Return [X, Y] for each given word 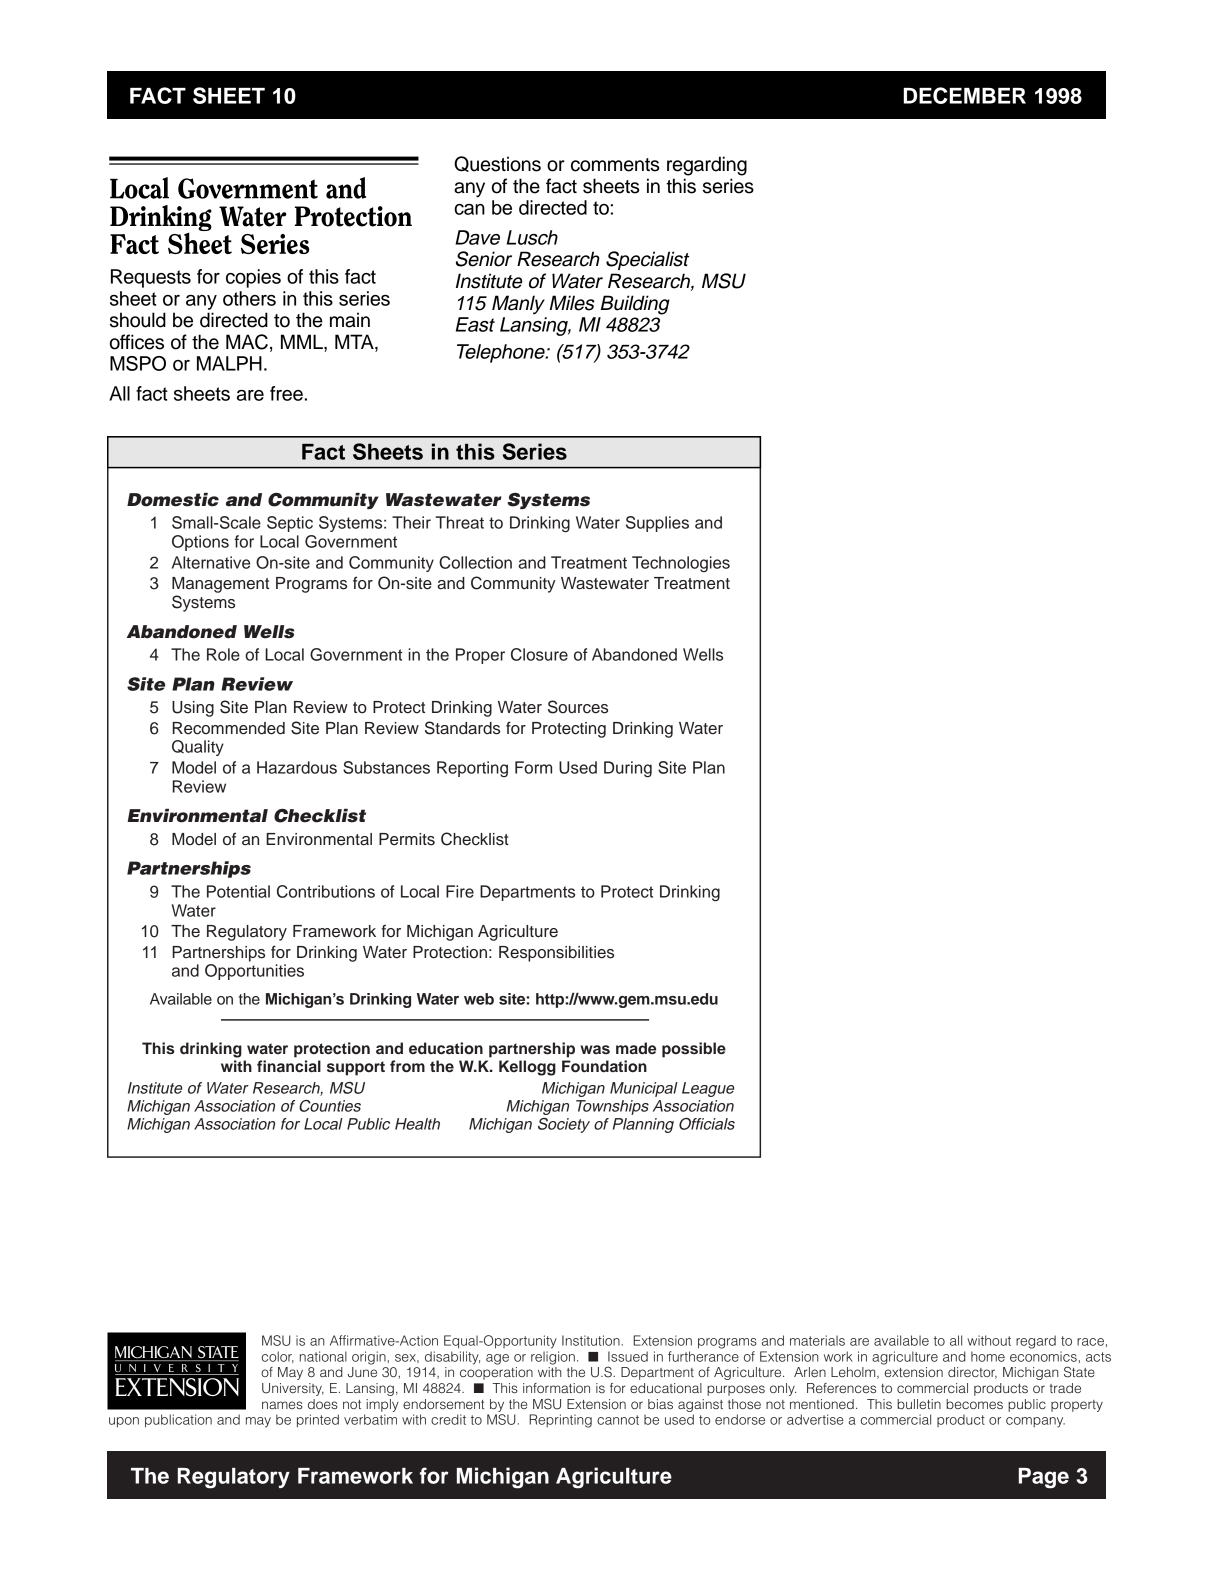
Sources [578, 707]
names [282, 1405]
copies [253, 278]
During [628, 769]
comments [615, 165]
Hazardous [297, 767]
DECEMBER [964, 95]
